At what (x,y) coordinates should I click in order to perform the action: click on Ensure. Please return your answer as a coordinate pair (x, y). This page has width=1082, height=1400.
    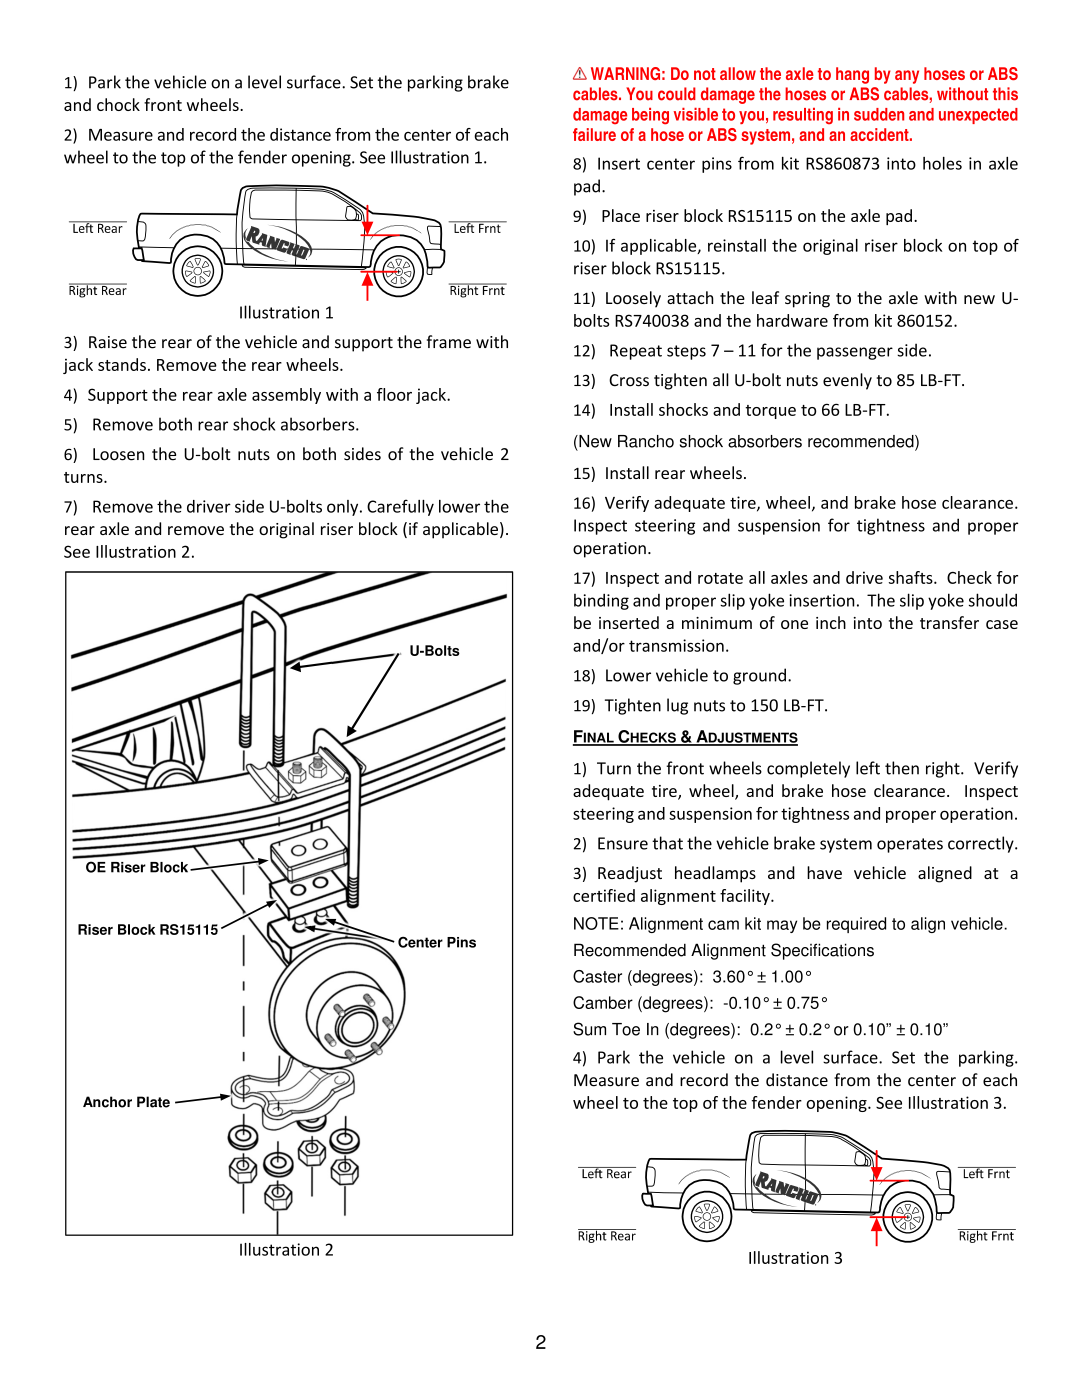
    Looking at the image, I should click on (623, 843).
